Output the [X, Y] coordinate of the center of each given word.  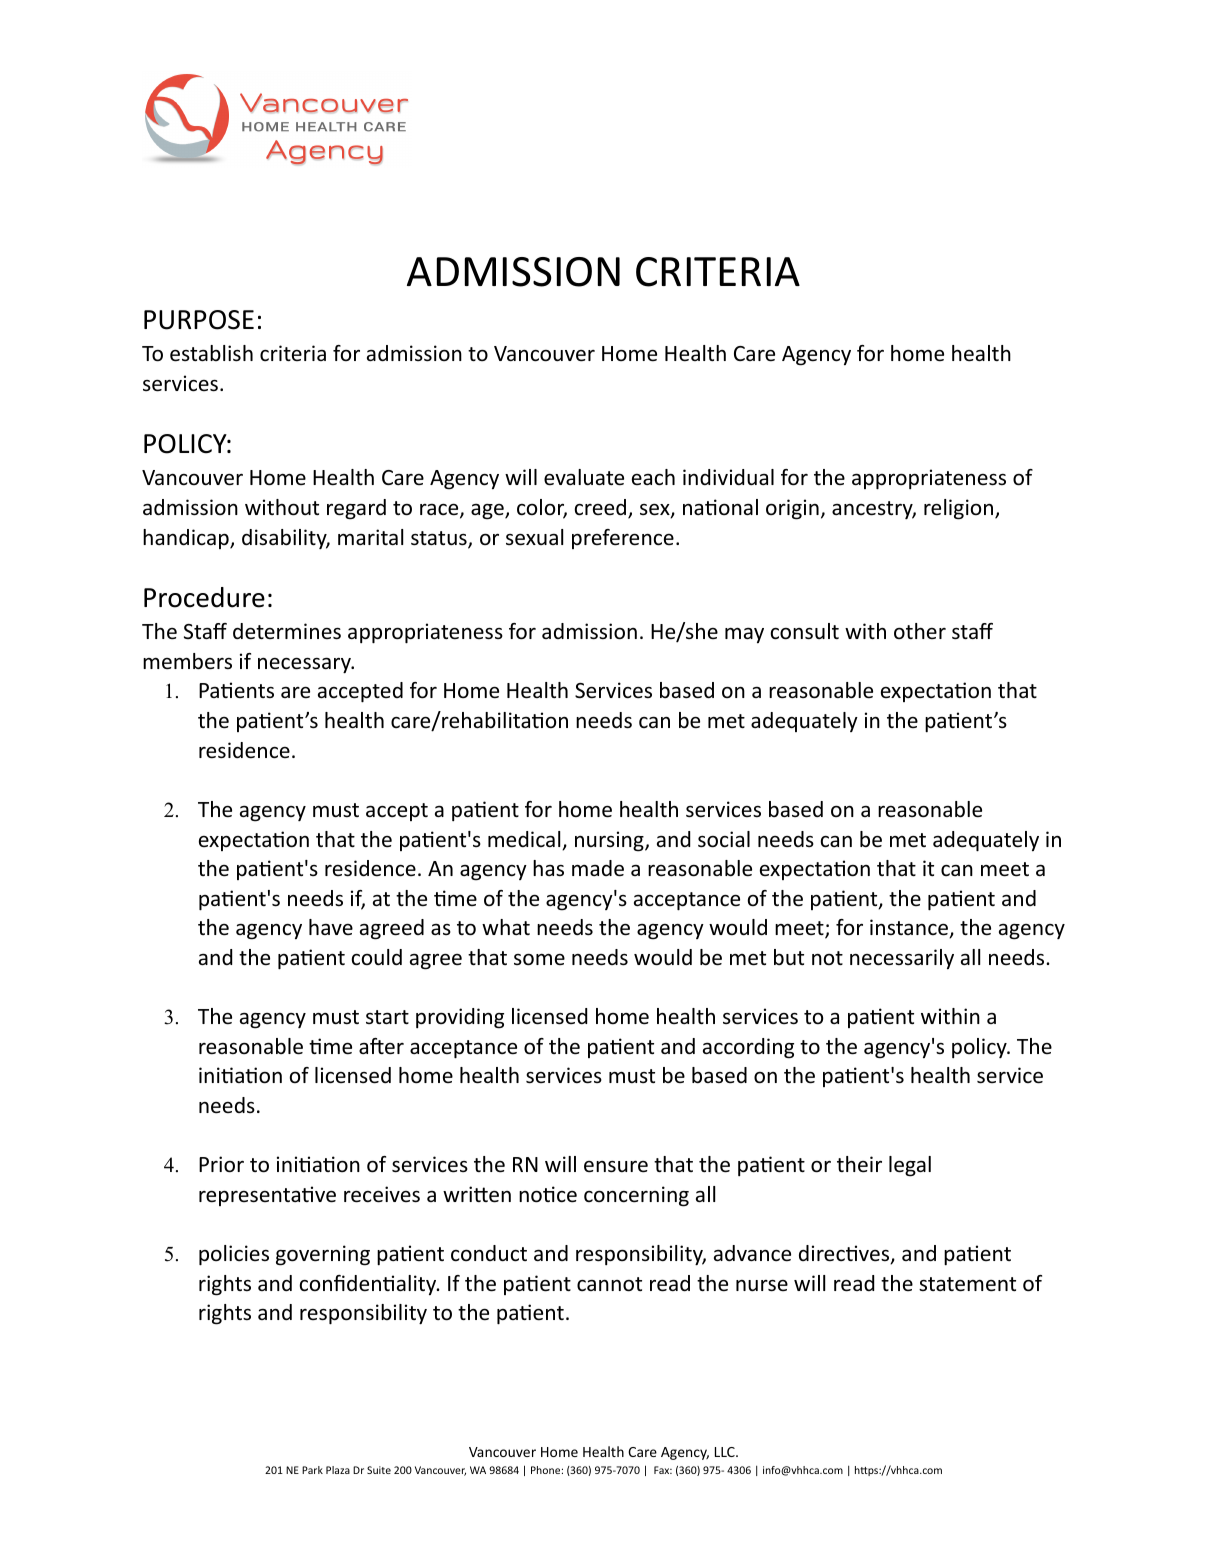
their [859, 1164]
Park [312, 1470]
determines [287, 631]
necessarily [902, 959]
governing [323, 1255]
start [387, 1017]
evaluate [584, 477]
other [920, 631]
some [539, 959]
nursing [610, 841]
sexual [534, 537]
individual [728, 477]
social [724, 839]
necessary [306, 665]
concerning [636, 1196]
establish [211, 353]
